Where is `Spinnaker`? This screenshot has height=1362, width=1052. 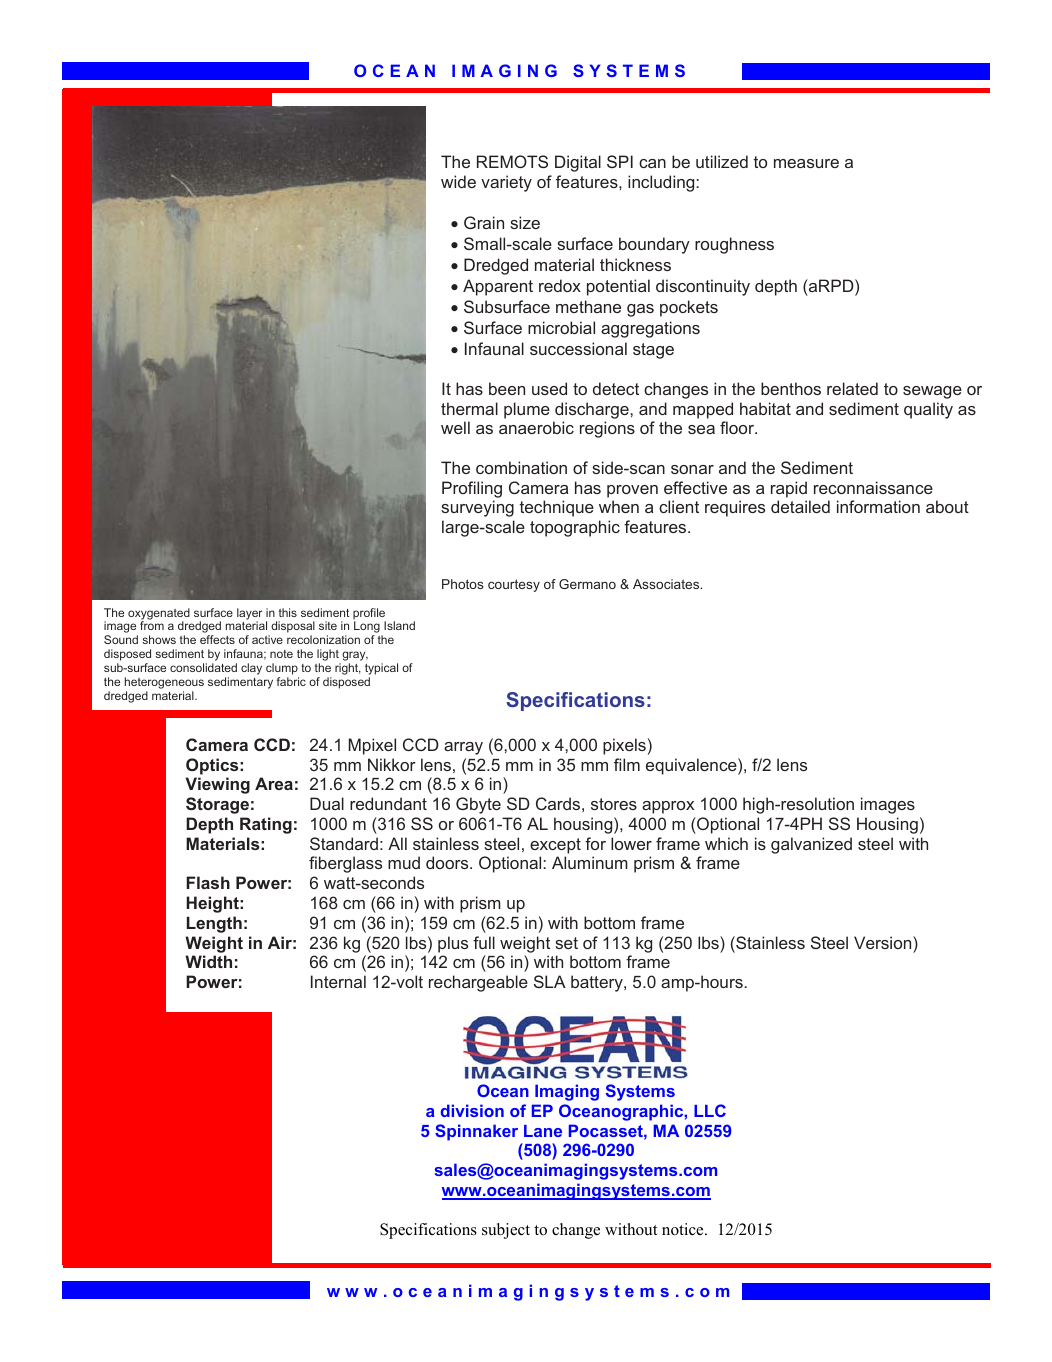 Spinnaker is located at coordinates (476, 1132).
